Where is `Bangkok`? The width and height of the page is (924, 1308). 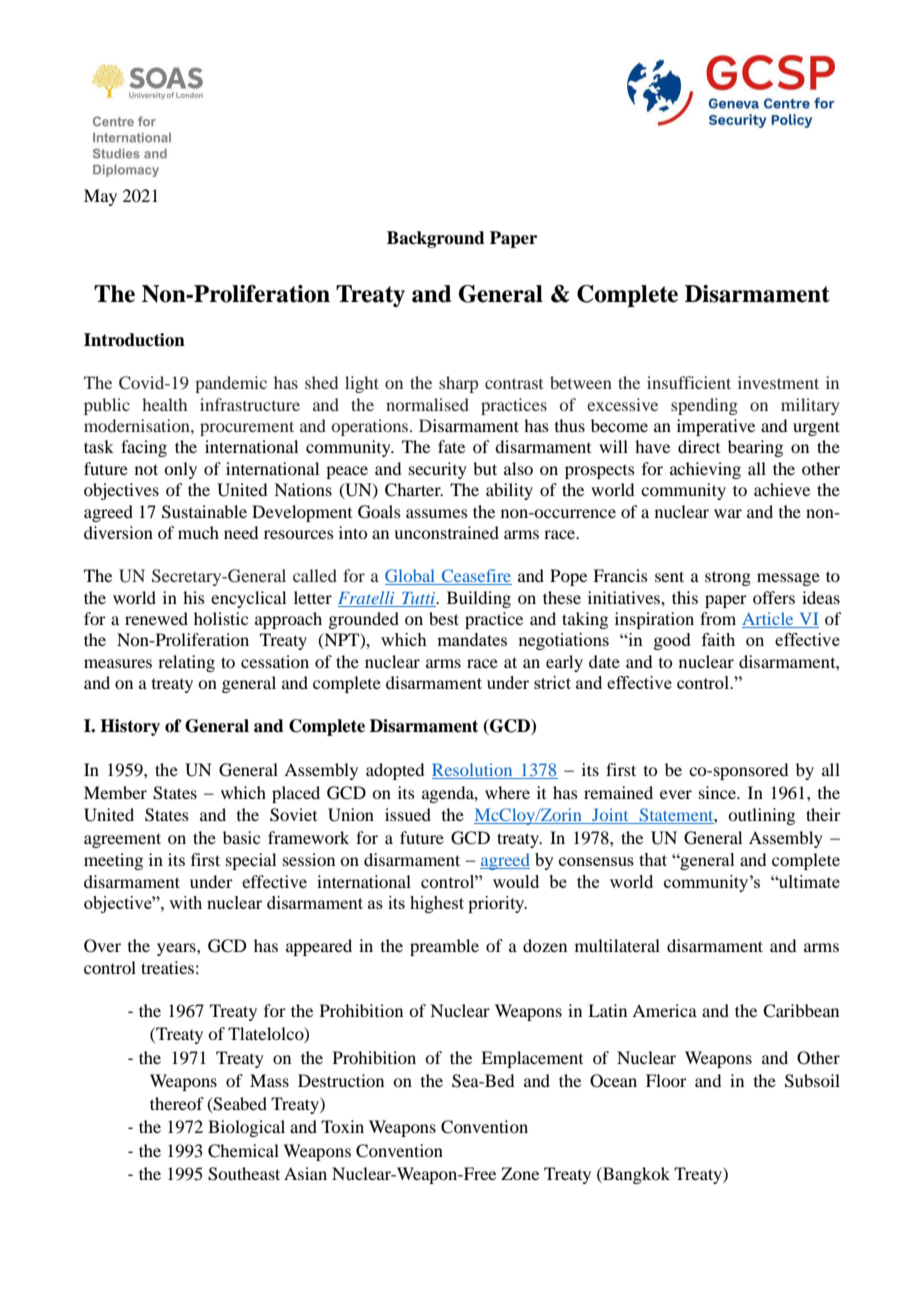 Bangkok is located at coordinates (635, 1175).
